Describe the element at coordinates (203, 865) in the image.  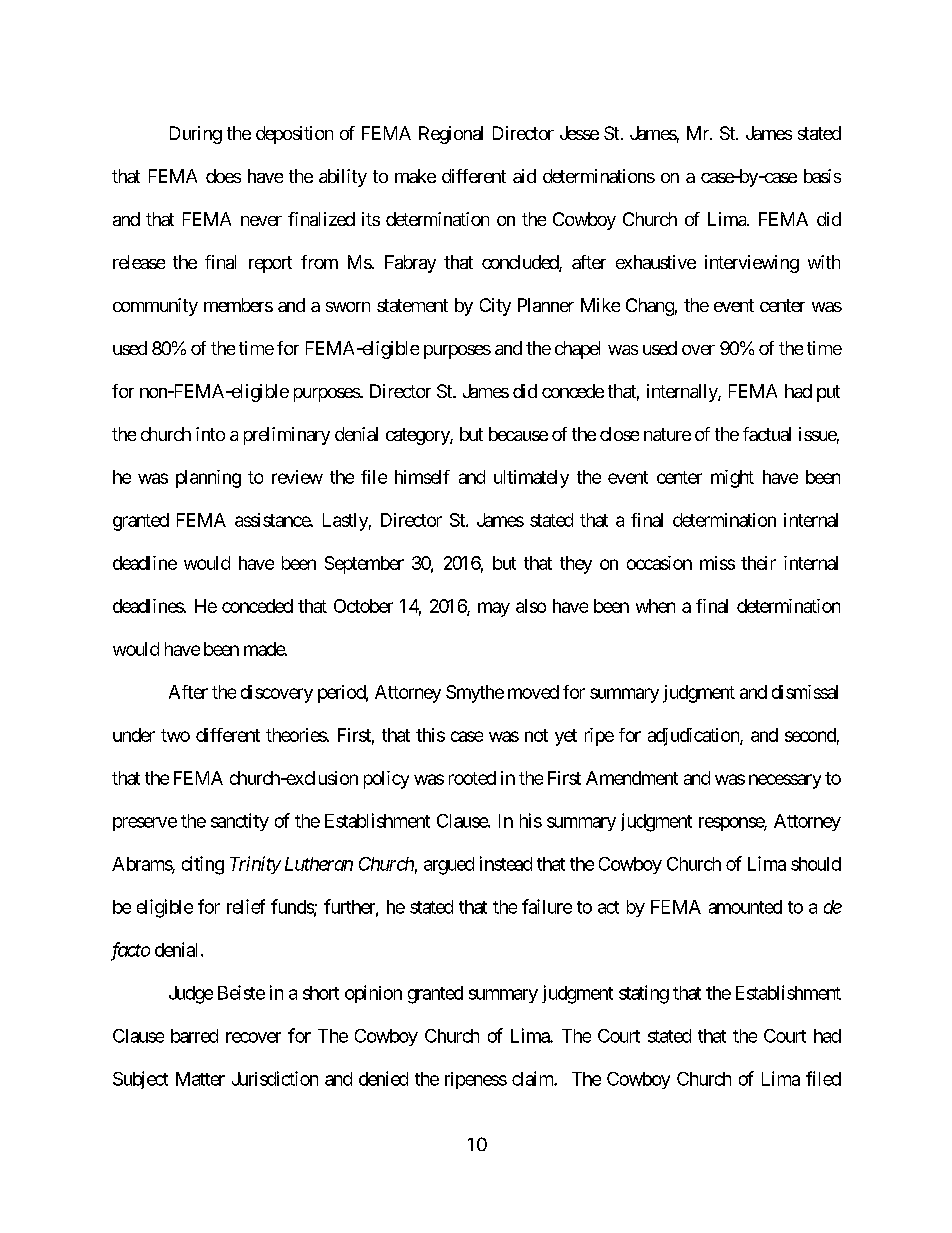
I see `citing` at that location.
